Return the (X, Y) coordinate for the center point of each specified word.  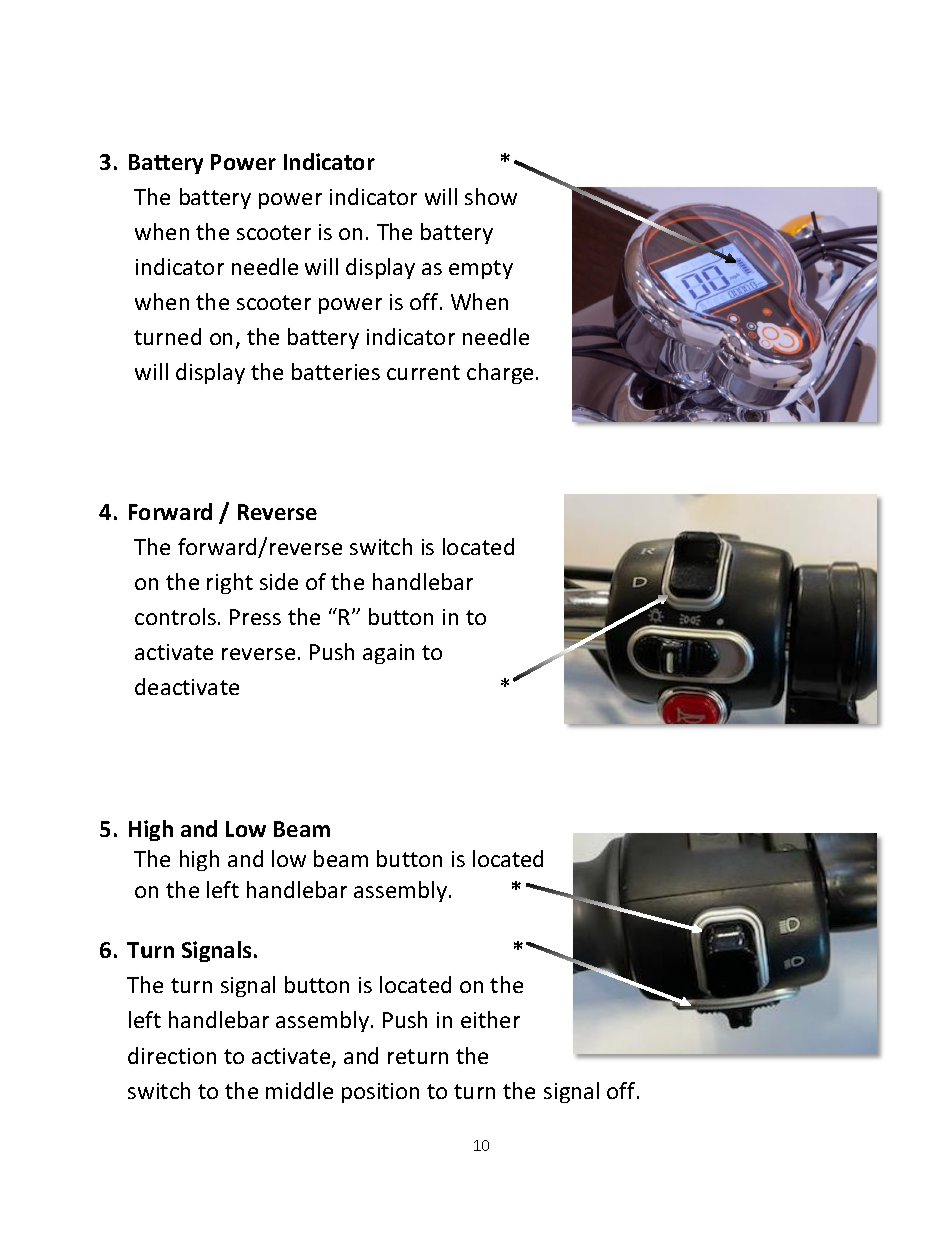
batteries (336, 371)
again (388, 654)
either (490, 1019)
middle (299, 1090)
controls (175, 616)
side (279, 581)
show (491, 196)
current (423, 372)
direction (172, 1055)
